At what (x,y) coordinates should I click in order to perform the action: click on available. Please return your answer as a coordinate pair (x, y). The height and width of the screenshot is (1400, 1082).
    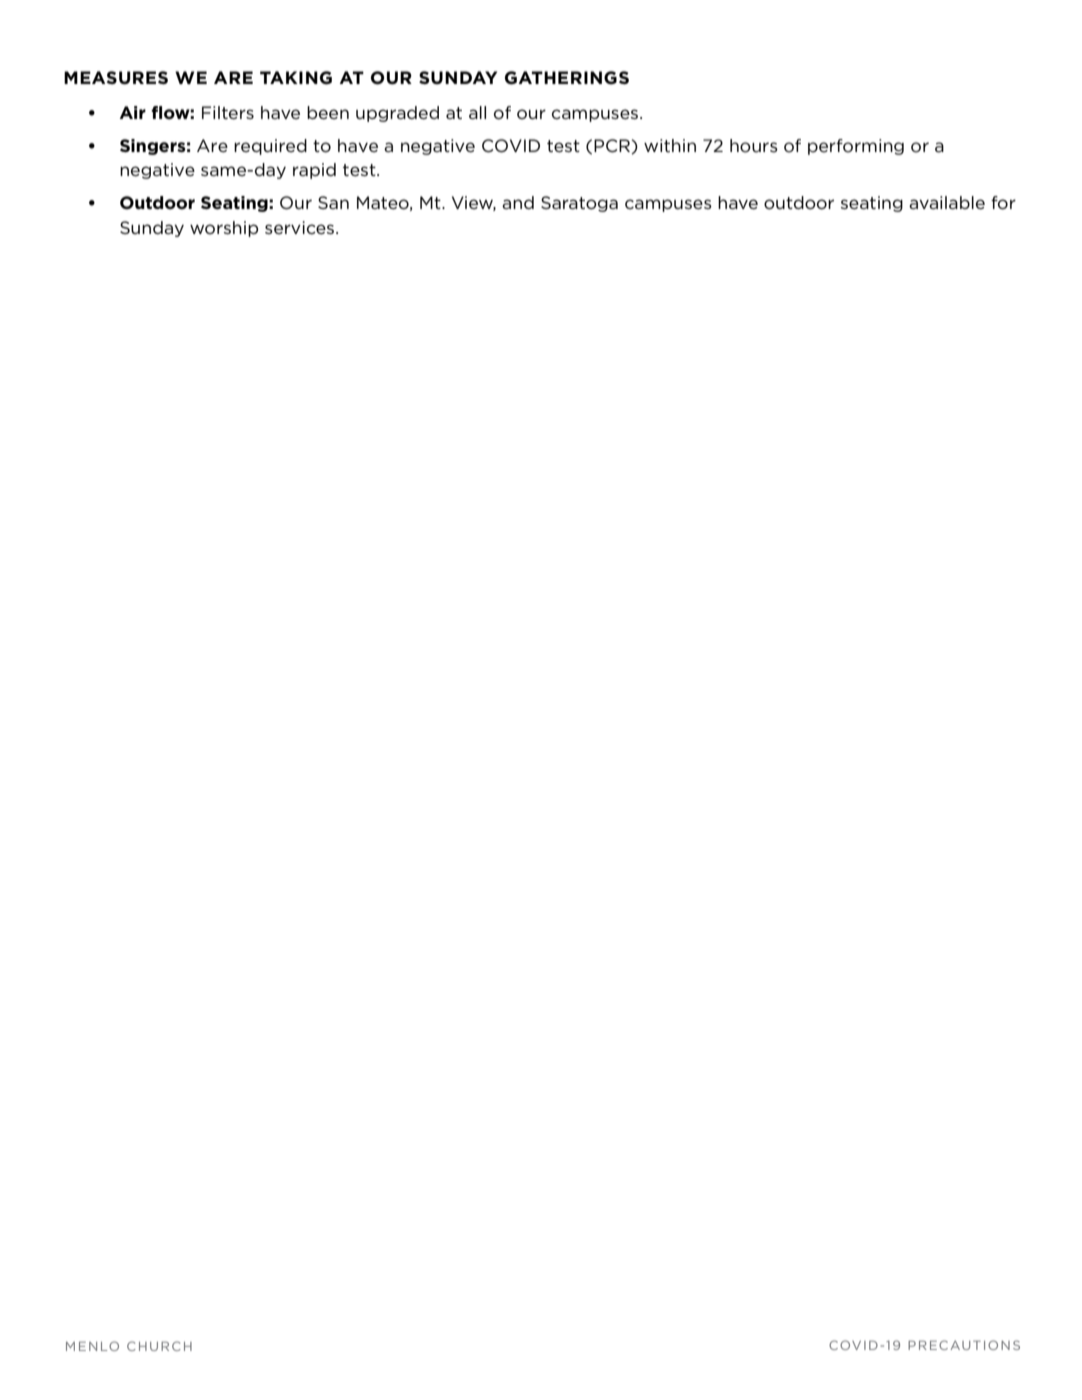
    Looking at the image, I should click on (947, 202).
